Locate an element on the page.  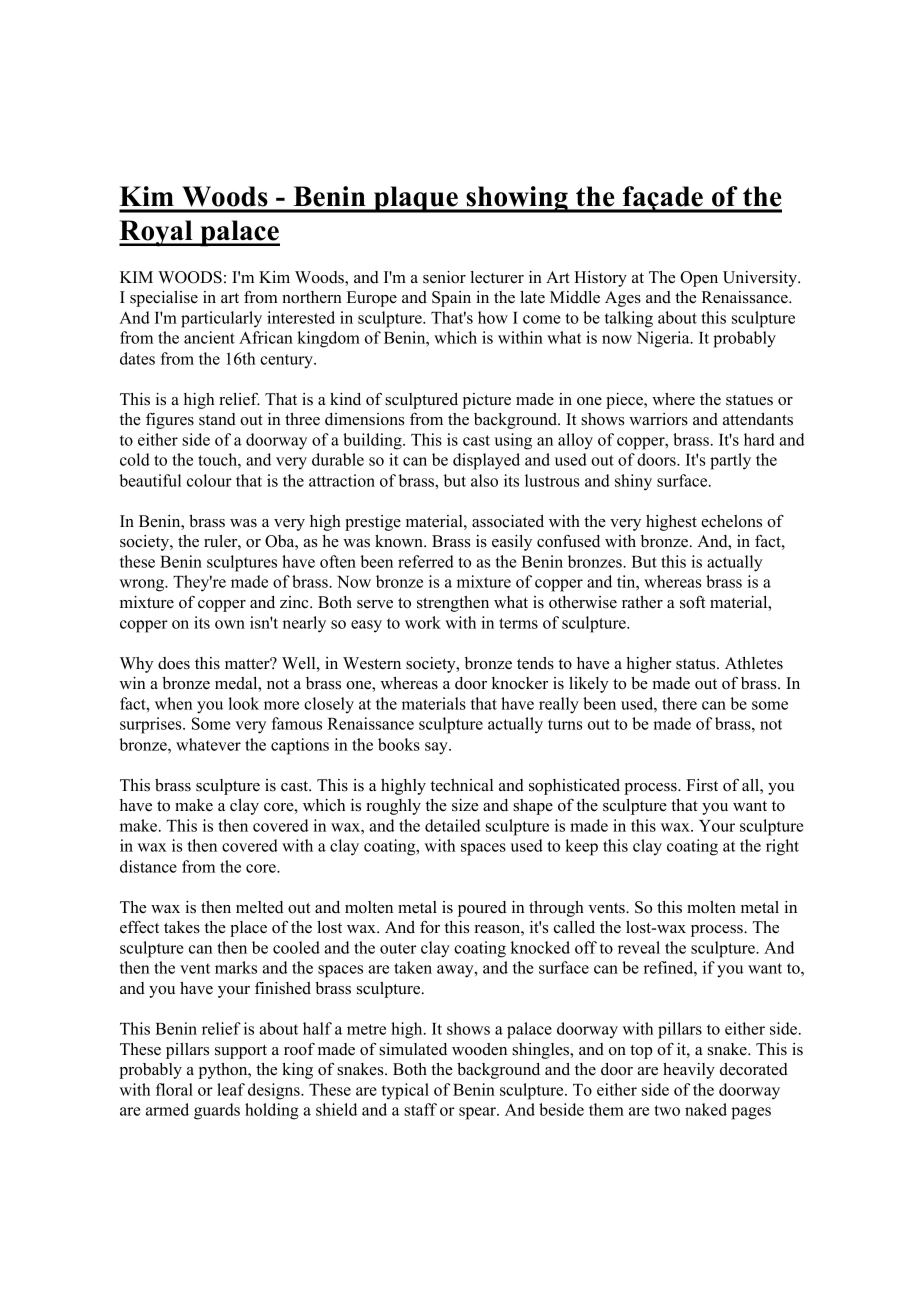
takes is located at coordinates (182, 927).
